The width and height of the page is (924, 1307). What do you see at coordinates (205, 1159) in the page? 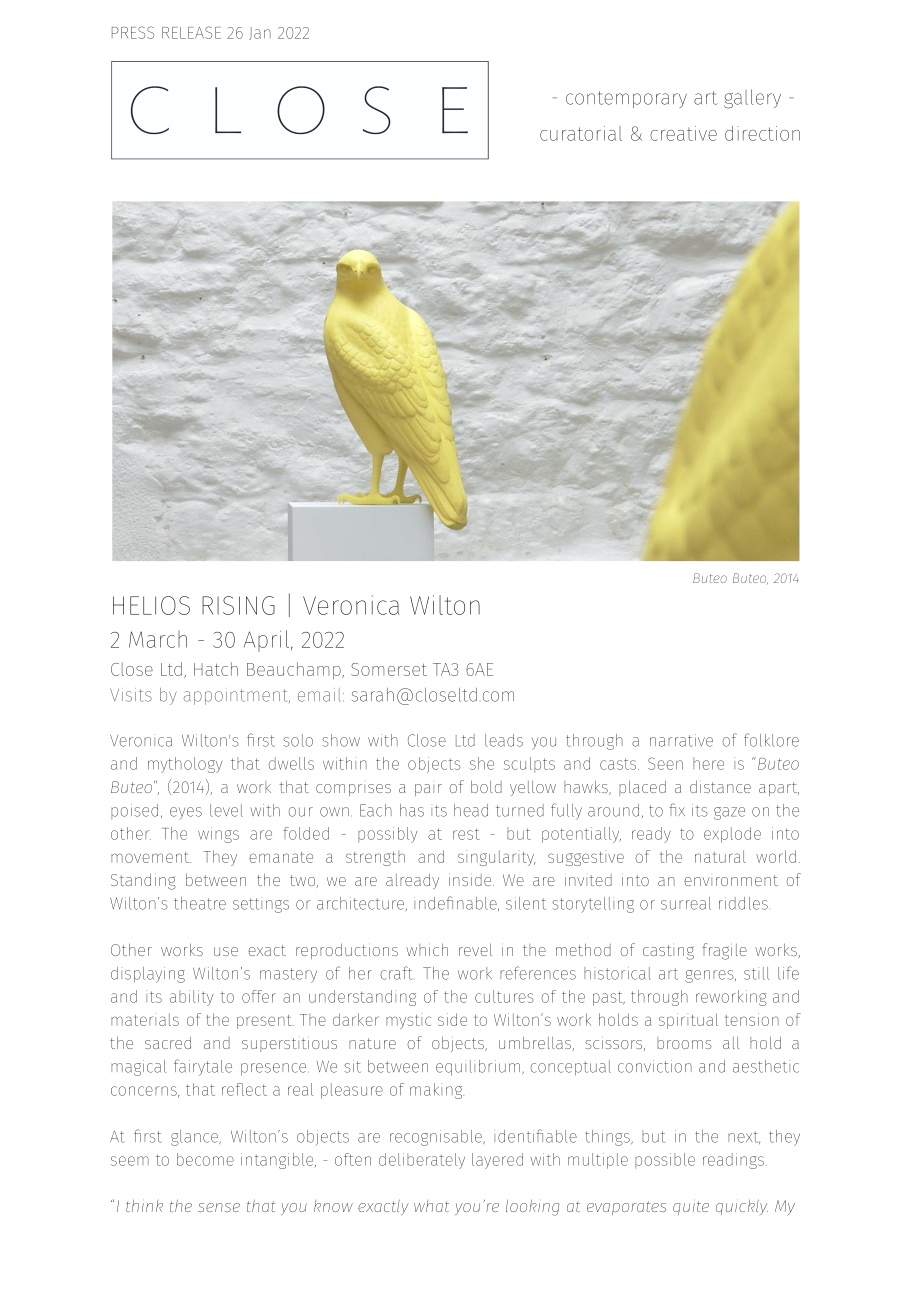
I see `become` at bounding box center [205, 1159].
